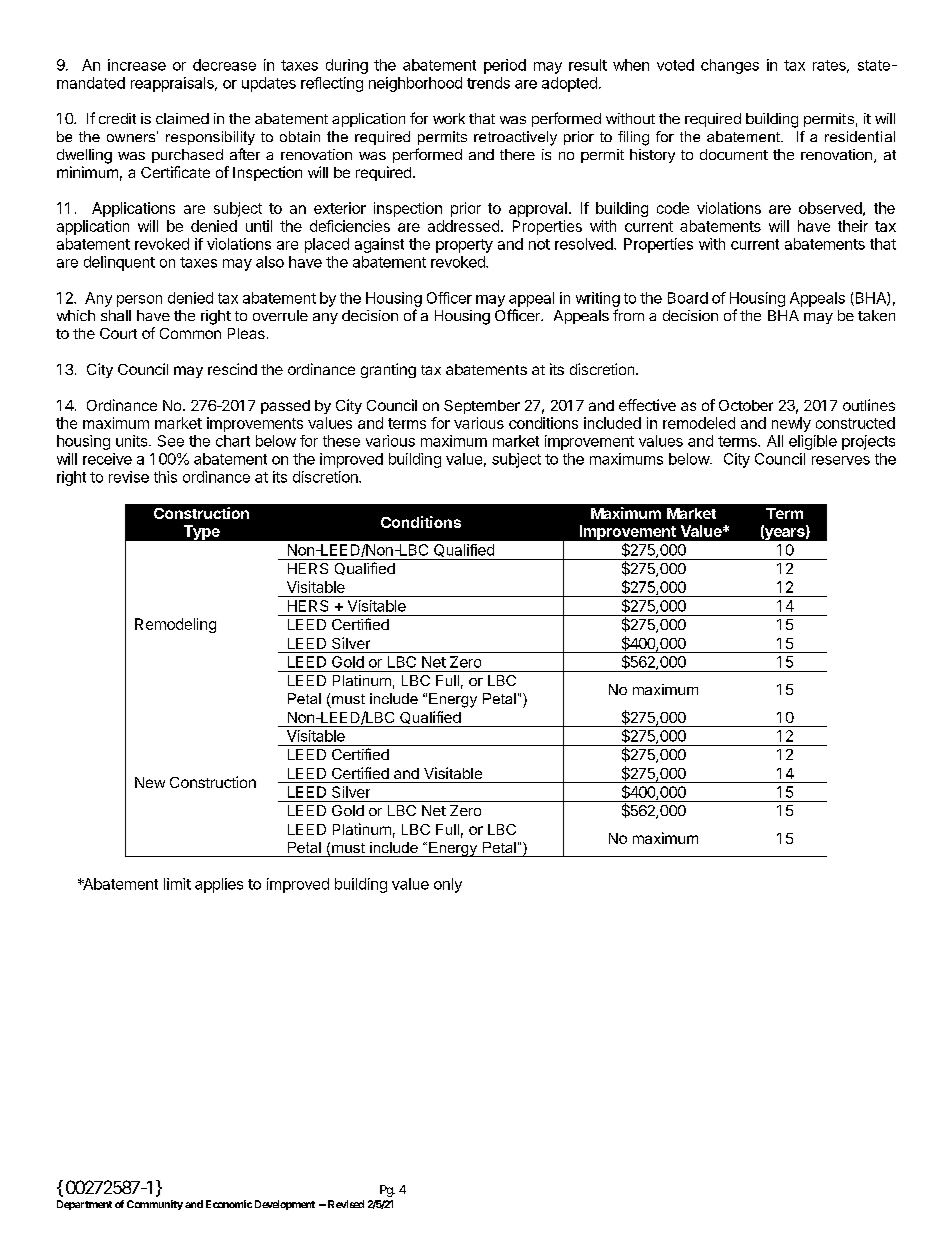  I want to click on Economic, so click(229, 1204).
